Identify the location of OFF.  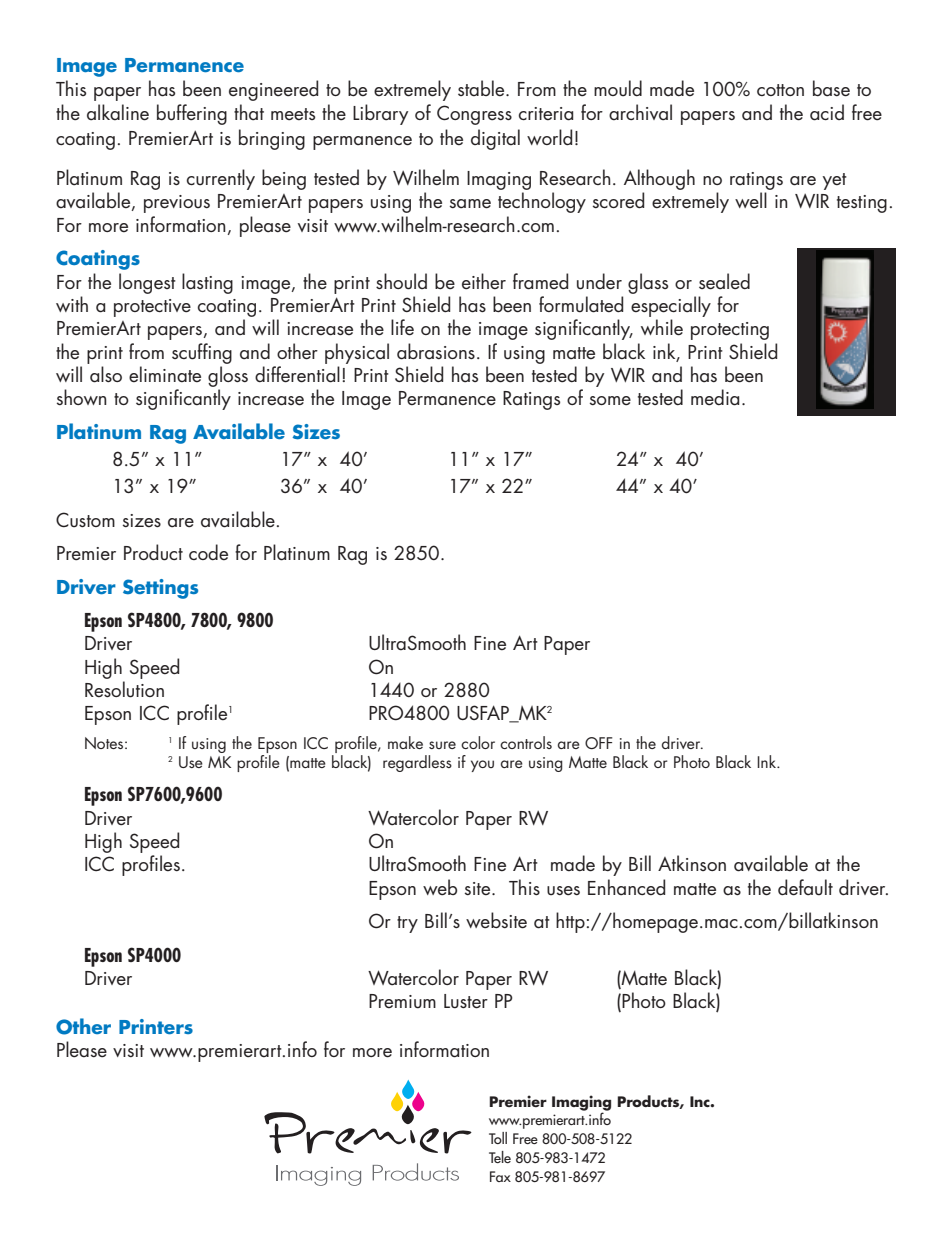
(598, 743).
